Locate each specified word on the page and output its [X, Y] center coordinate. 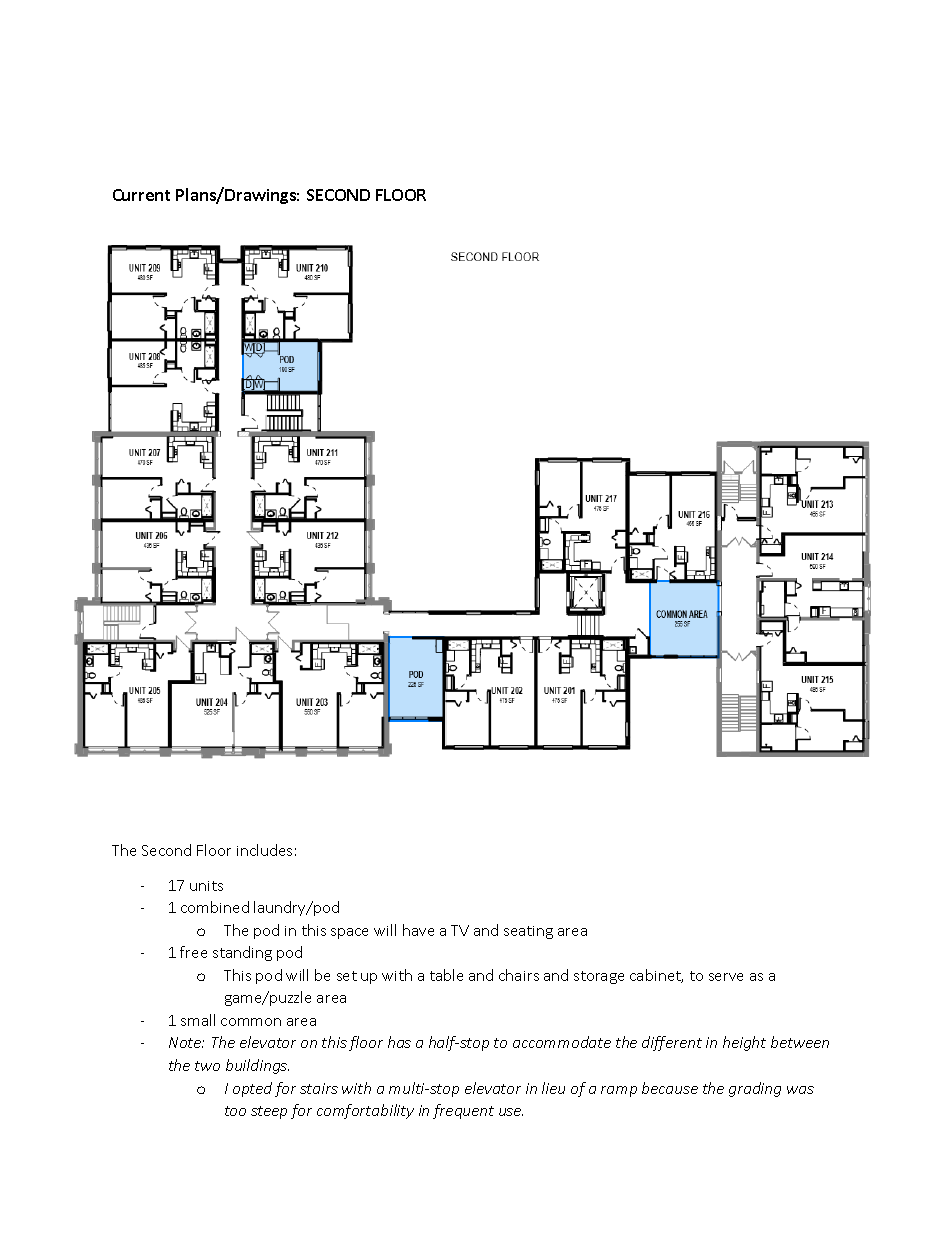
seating [528, 932]
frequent [463, 1111]
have [418, 930]
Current [141, 195]
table [446, 975]
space [349, 933]
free [193, 952]
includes [264, 850]
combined [215, 907]
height [744, 1043]
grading [755, 1089]
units [206, 886]
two [207, 1066]
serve [726, 977]
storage [599, 977]
